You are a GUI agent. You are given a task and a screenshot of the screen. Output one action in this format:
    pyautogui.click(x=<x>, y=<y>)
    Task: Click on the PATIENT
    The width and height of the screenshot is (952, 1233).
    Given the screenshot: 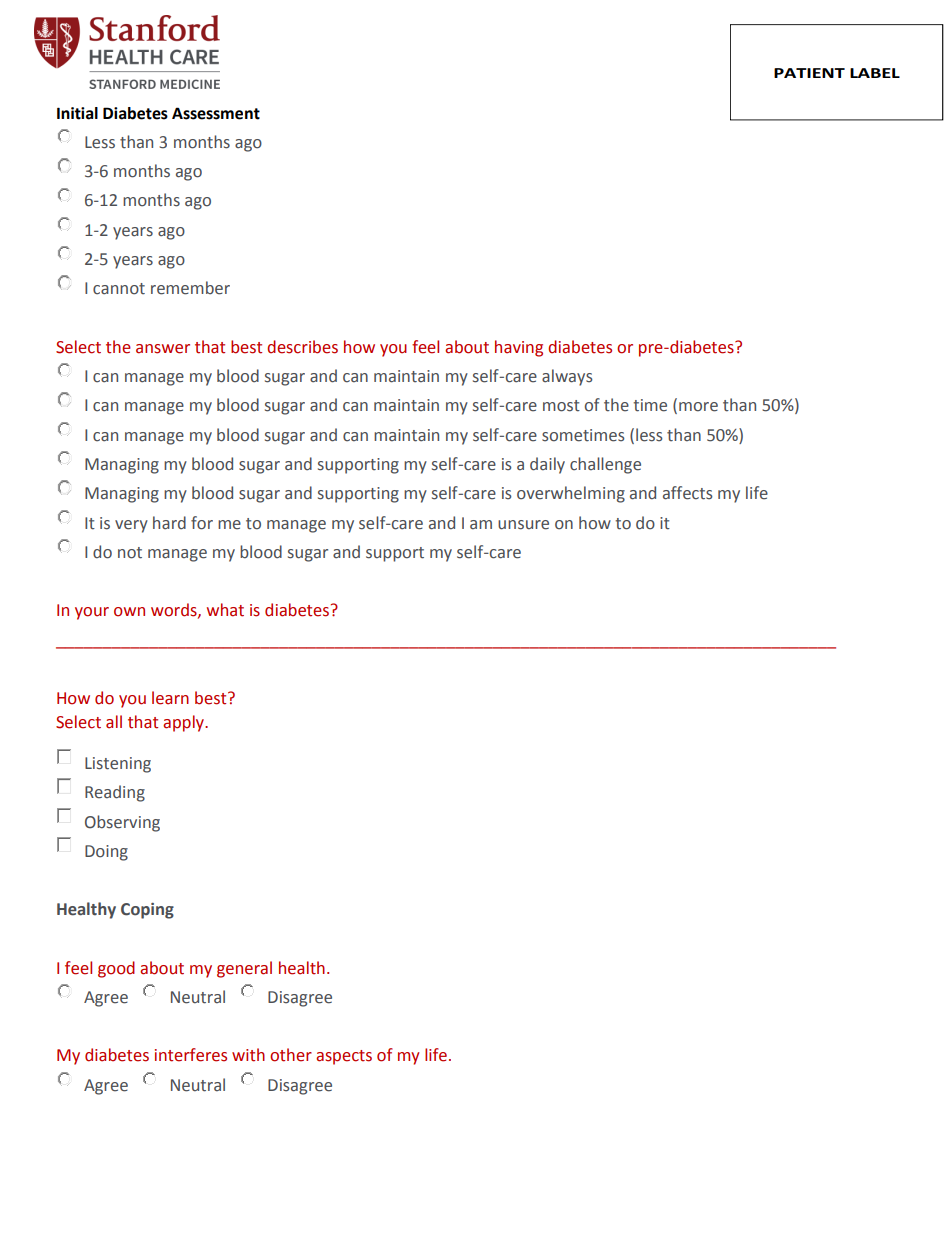 What is the action you would take?
    pyautogui.click(x=809, y=73)
